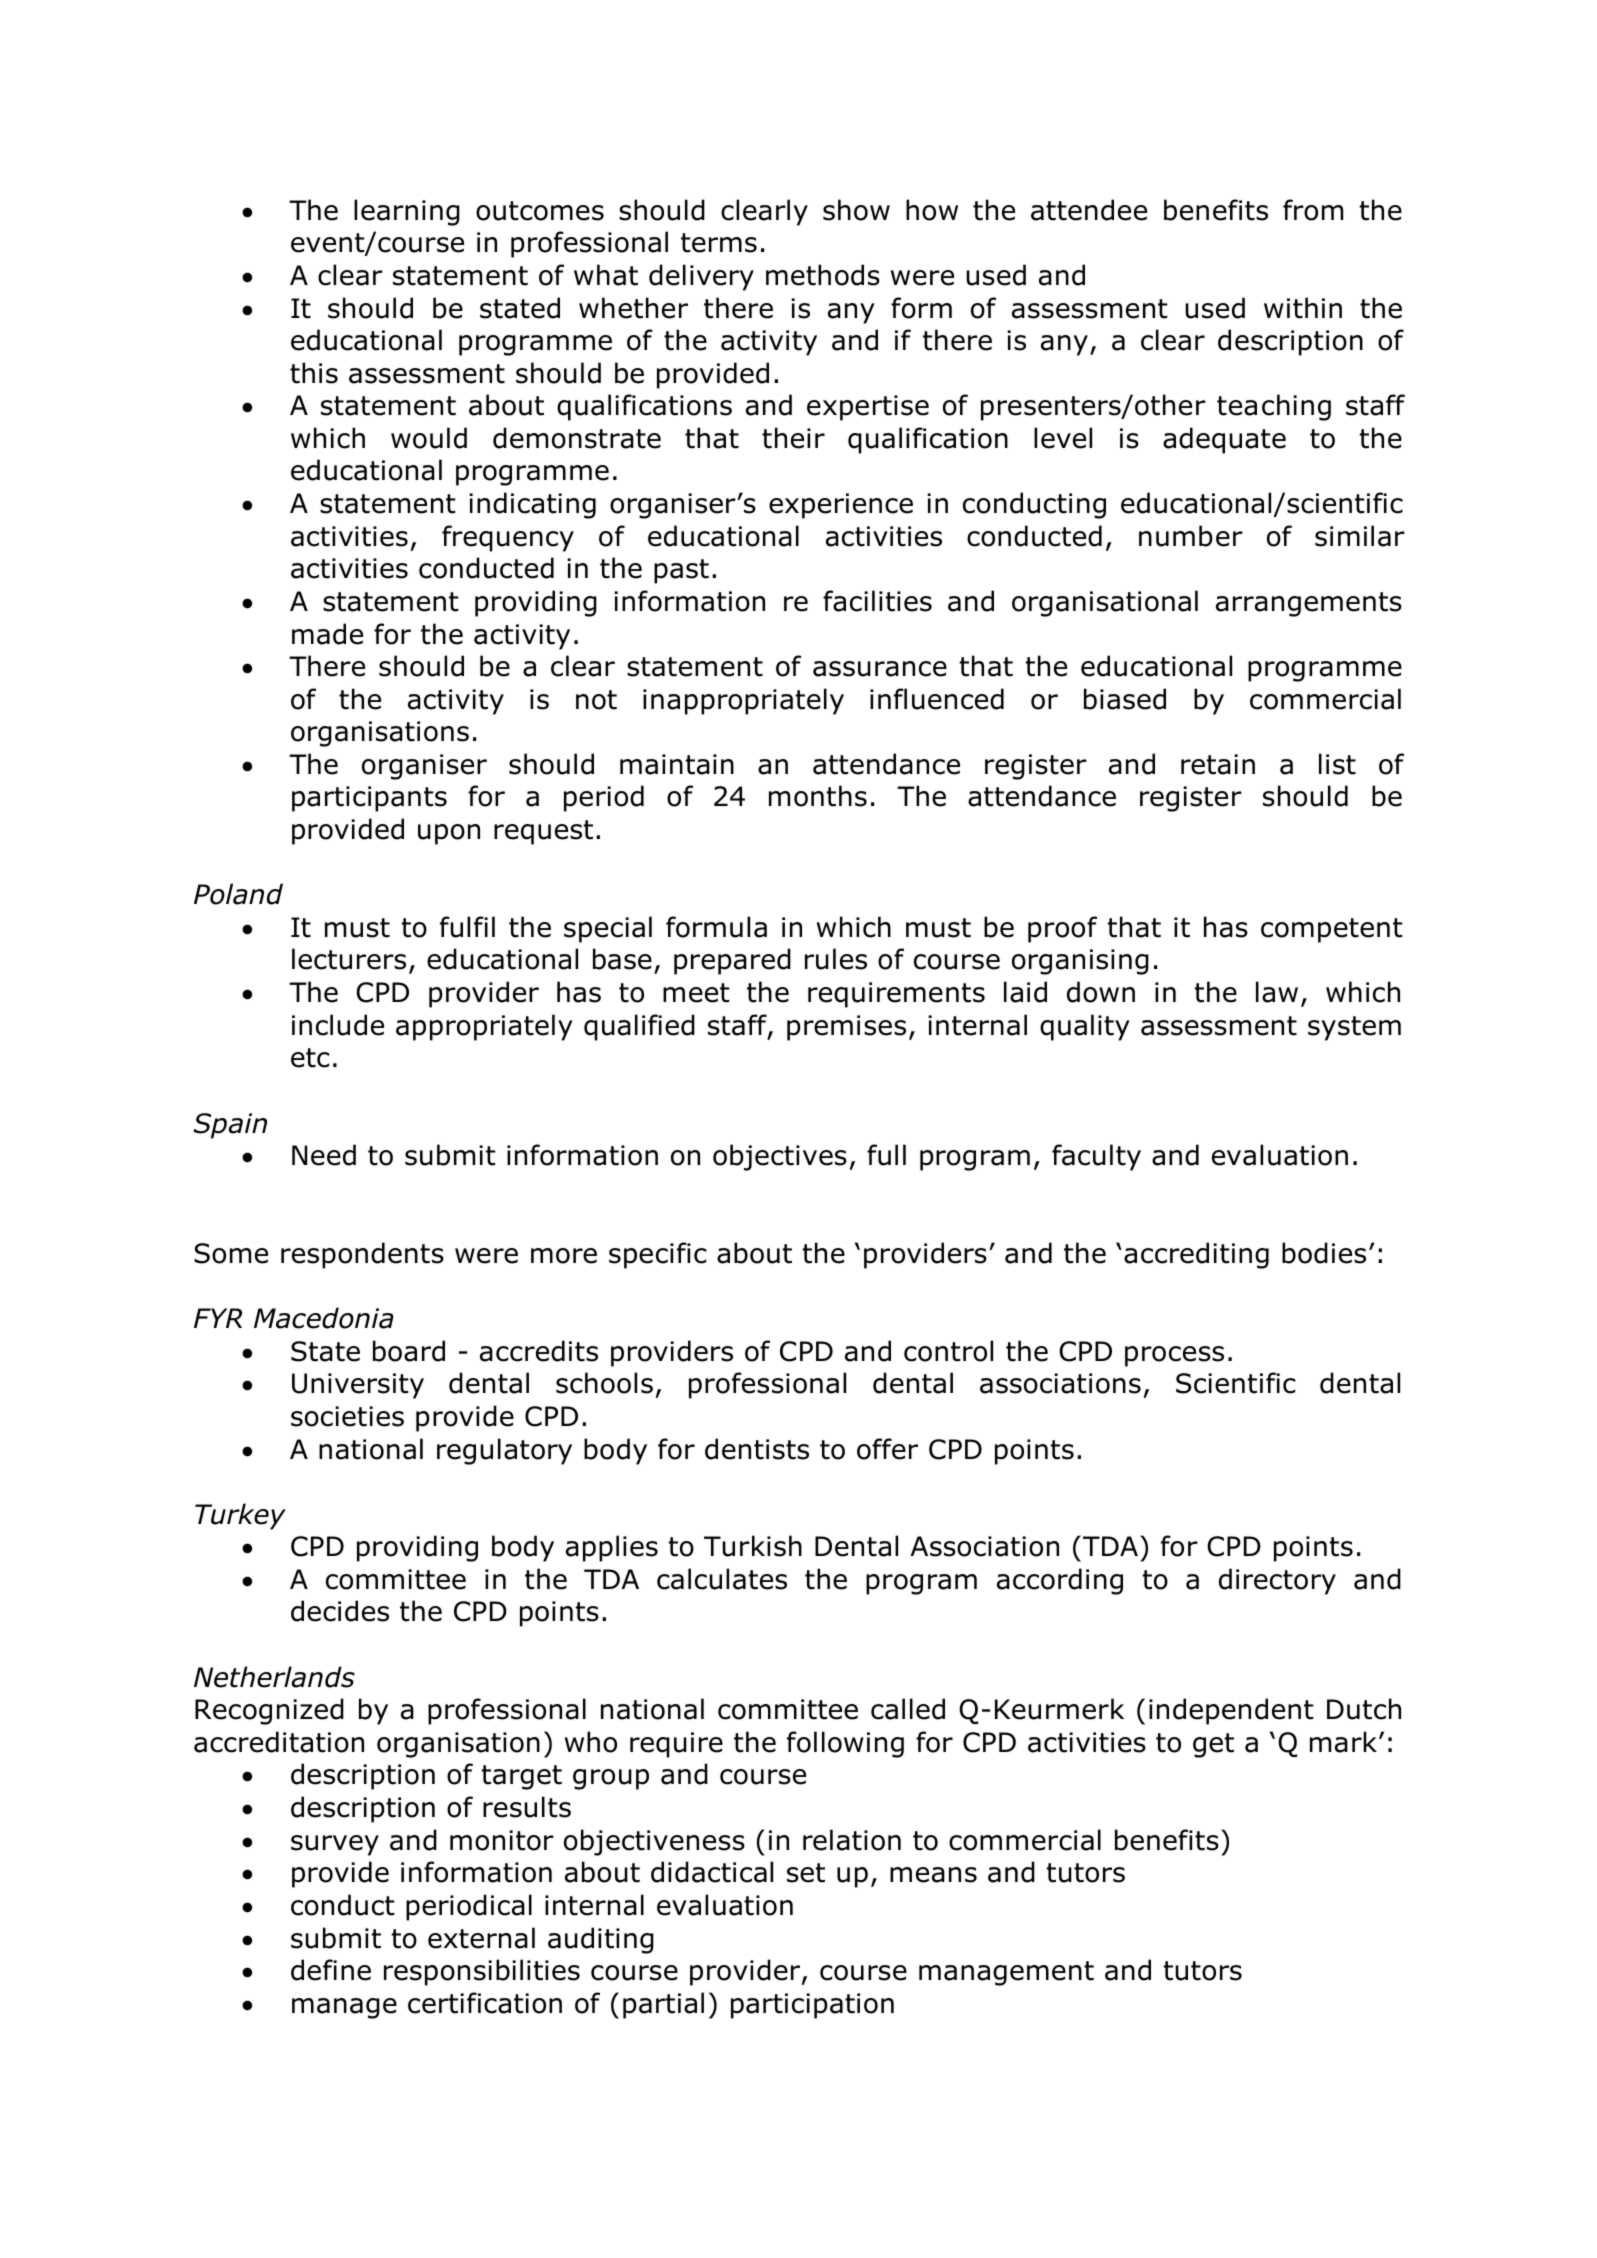 Image resolution: width=1597 pixels, height=2258 pixels. I want to click on define, so click(331, 1970).
